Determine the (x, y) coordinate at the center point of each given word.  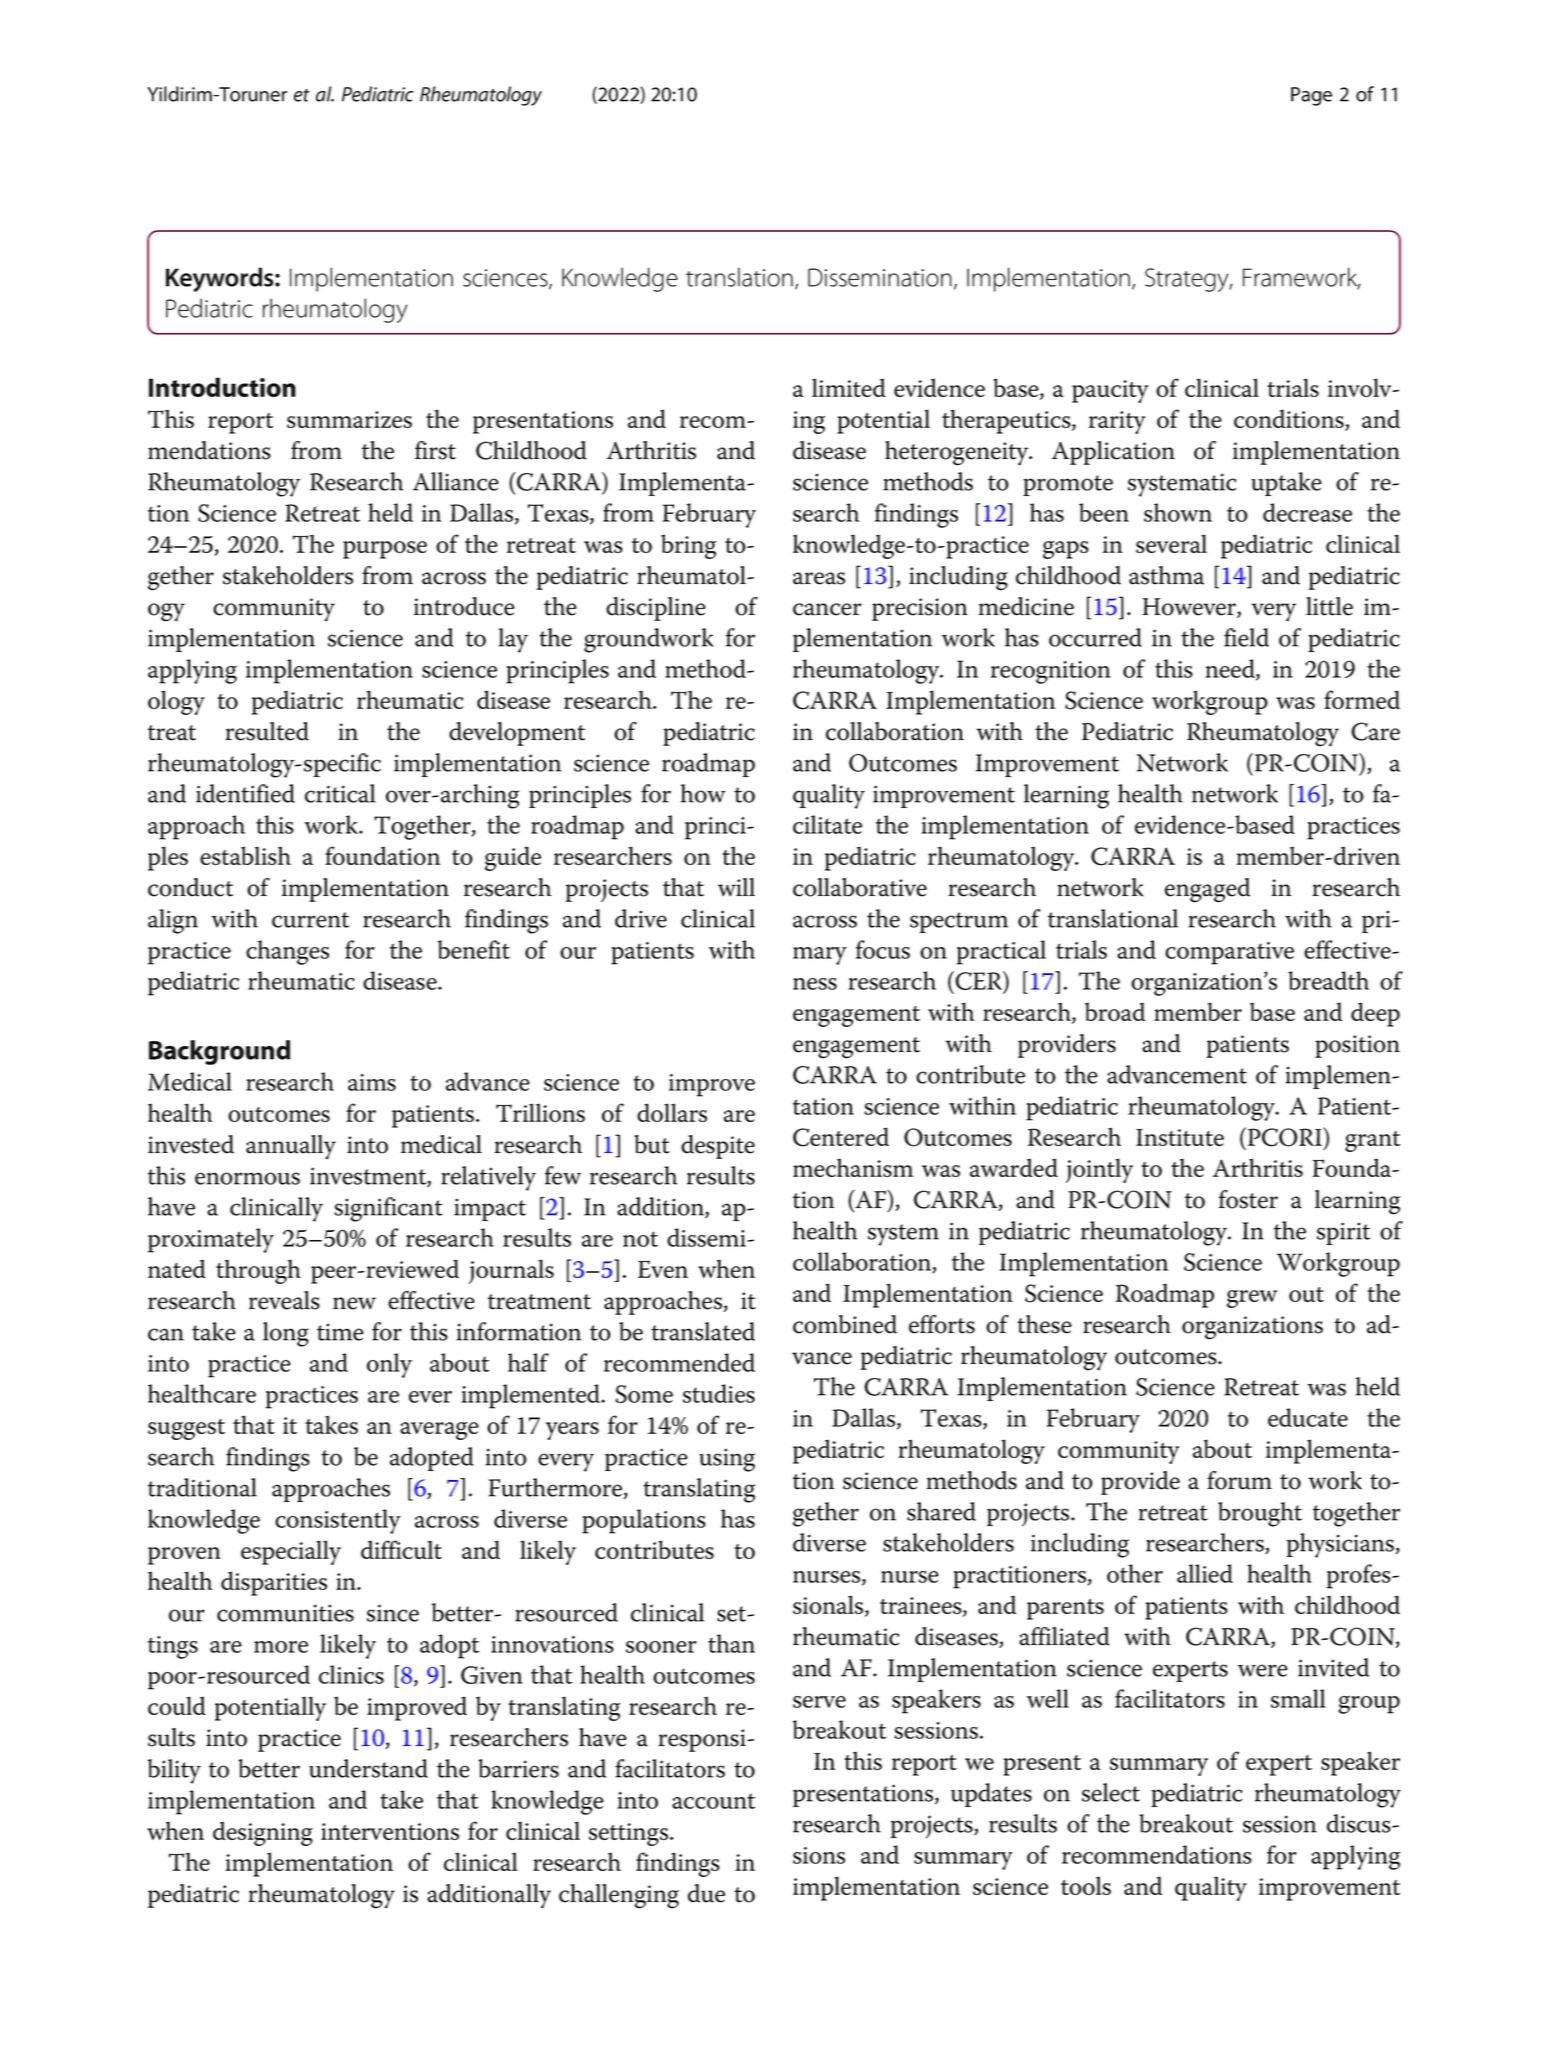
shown (1178, 512)
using (727, 1460)
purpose (385, 550)
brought (1260, 1514)
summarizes (349, 419)
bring (688, 546)
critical (340, 793)
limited (849, 387)
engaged (1207, 890)
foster (1248, 1199)
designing (263, 1833)
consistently (338, 1521)
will (736, 887)
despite (718, 1147)
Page (1311, 96)
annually (291, 1147)
